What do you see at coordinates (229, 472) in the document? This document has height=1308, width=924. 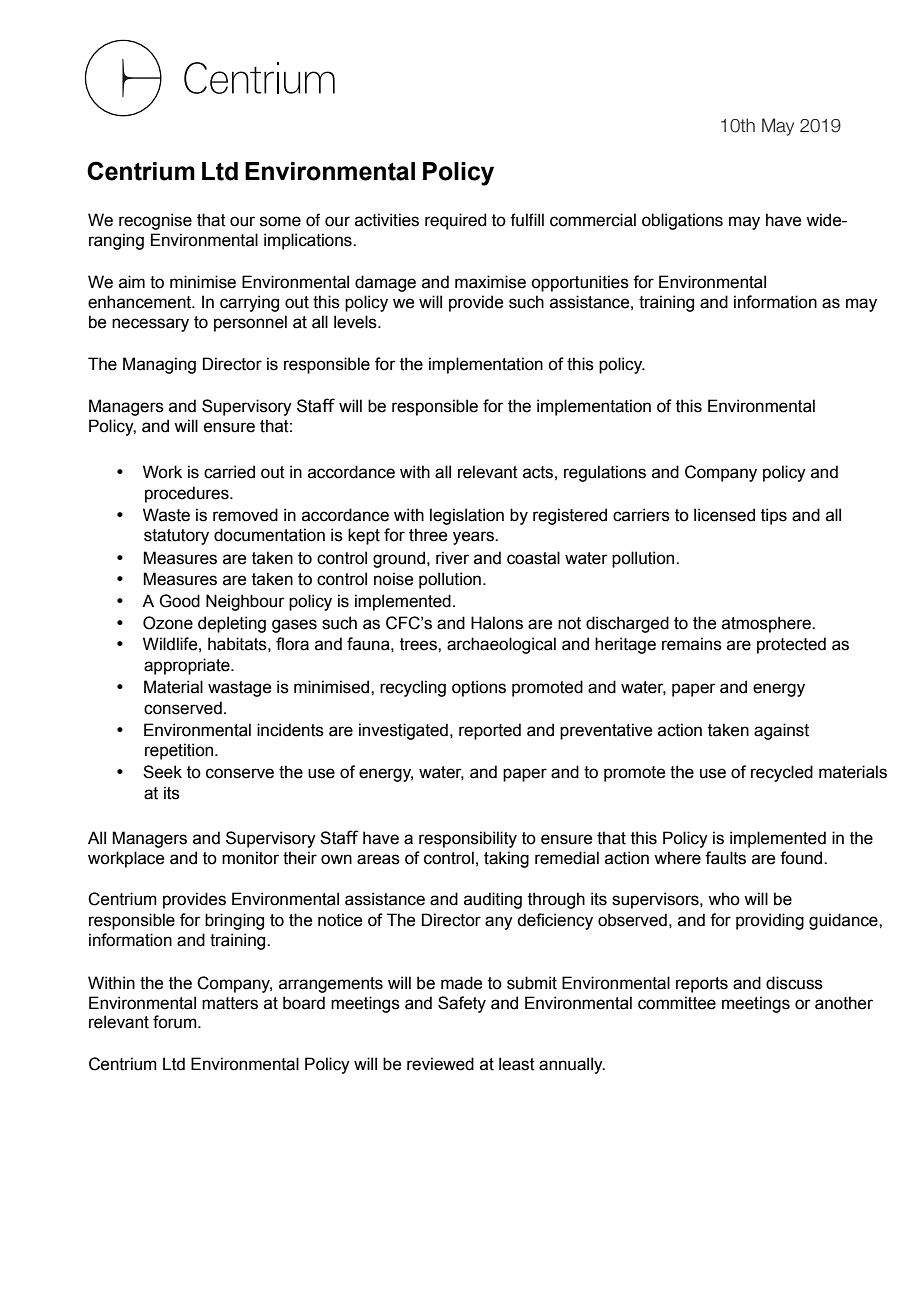 I see `carried` at bounding box center [229, 472].
